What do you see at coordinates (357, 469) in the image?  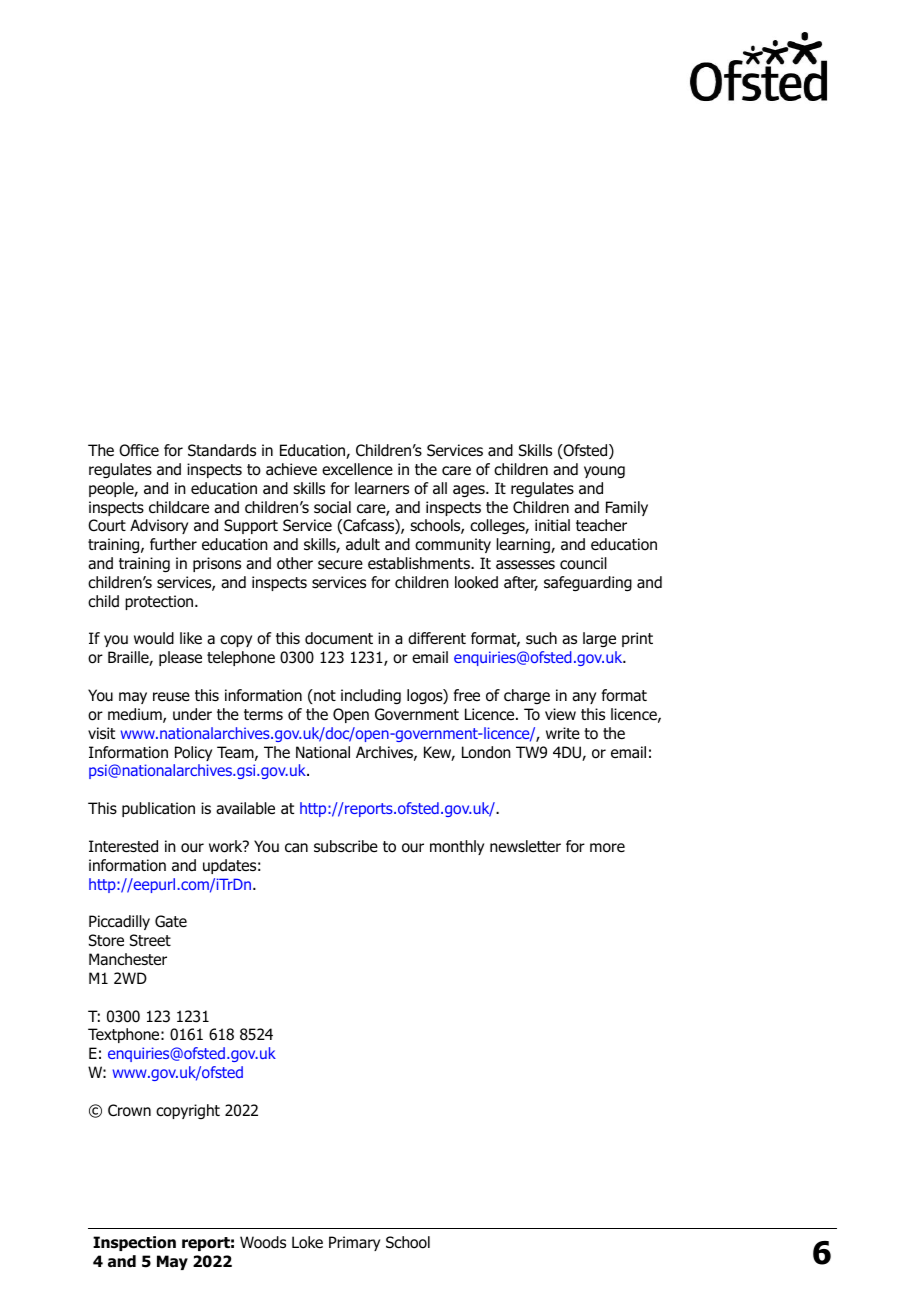 I see `excellence` at bounding box center [357, 469].
